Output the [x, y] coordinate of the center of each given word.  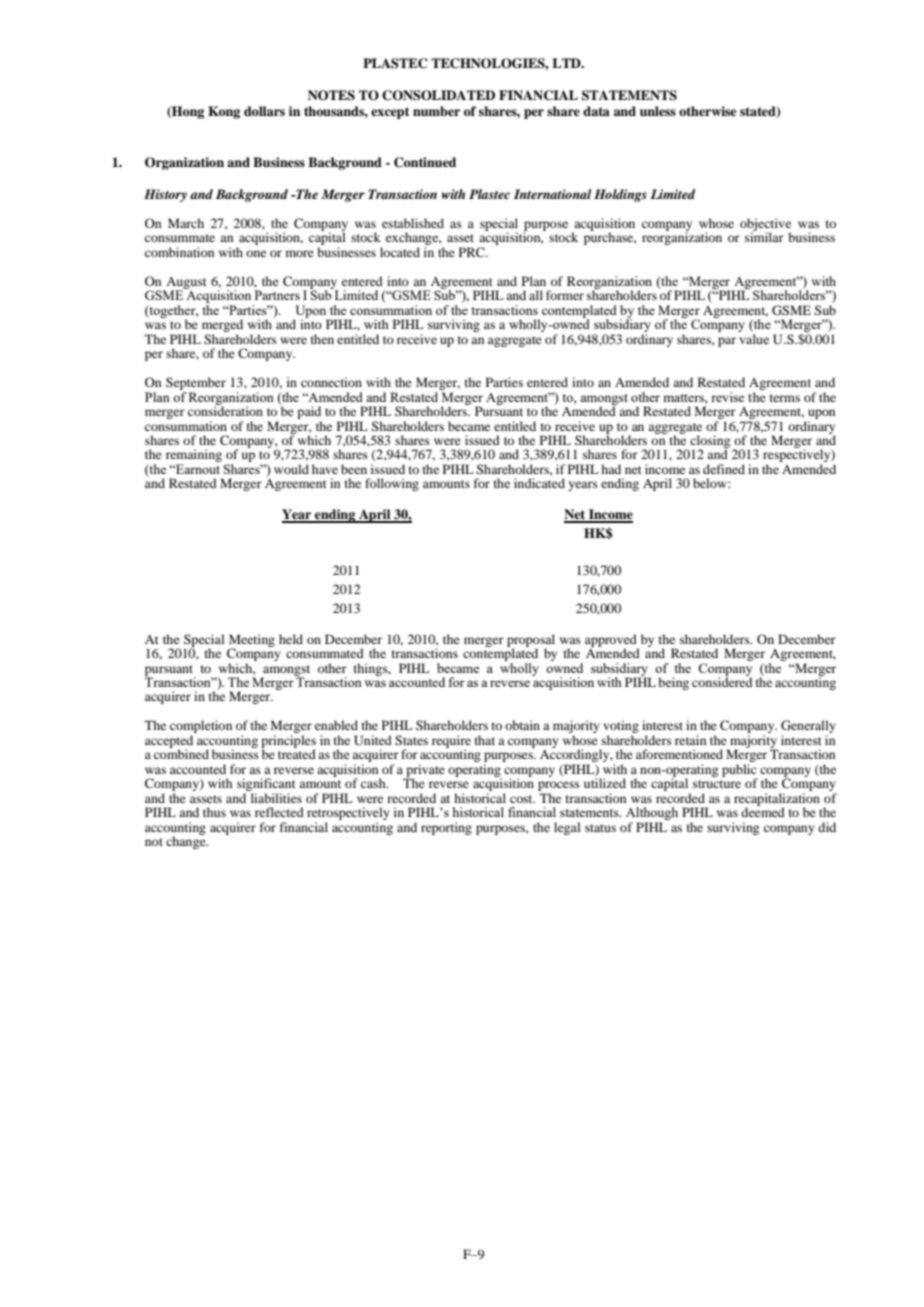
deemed [763, 811]
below [711, 483]
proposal [531, 641]
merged [222, 327]
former [565, 295]
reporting [446, 828]
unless [658, 111]
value [754, 339]
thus [214, 812]
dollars [264, 111]
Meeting [252, 641]
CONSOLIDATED [438, 95]
